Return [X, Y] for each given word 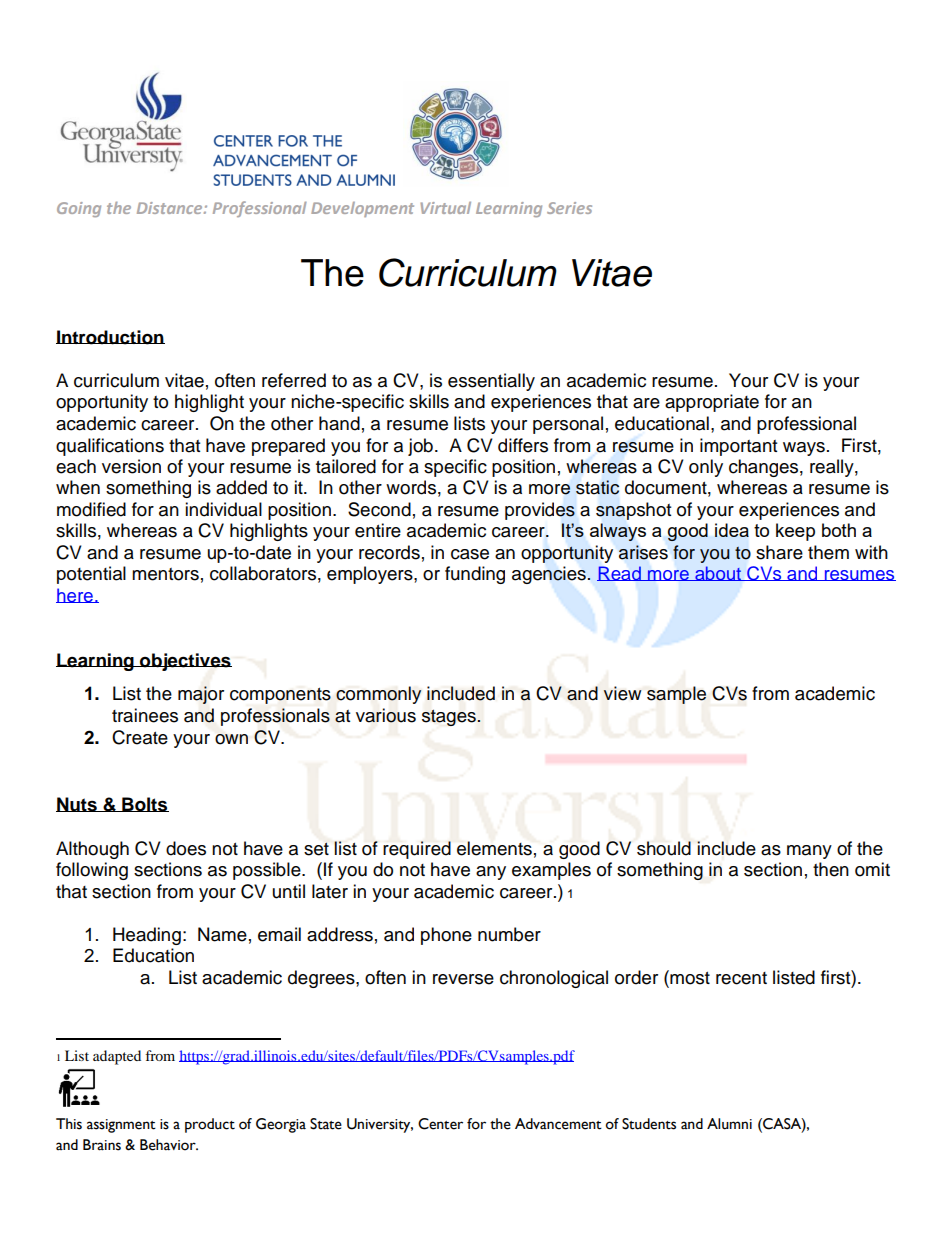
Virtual [445, 208]
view [623, 693]
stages [450, 718]
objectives [185, 662]
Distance [171, 208]
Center [440, 1124]
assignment [121, 1126]
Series [569, 208]
